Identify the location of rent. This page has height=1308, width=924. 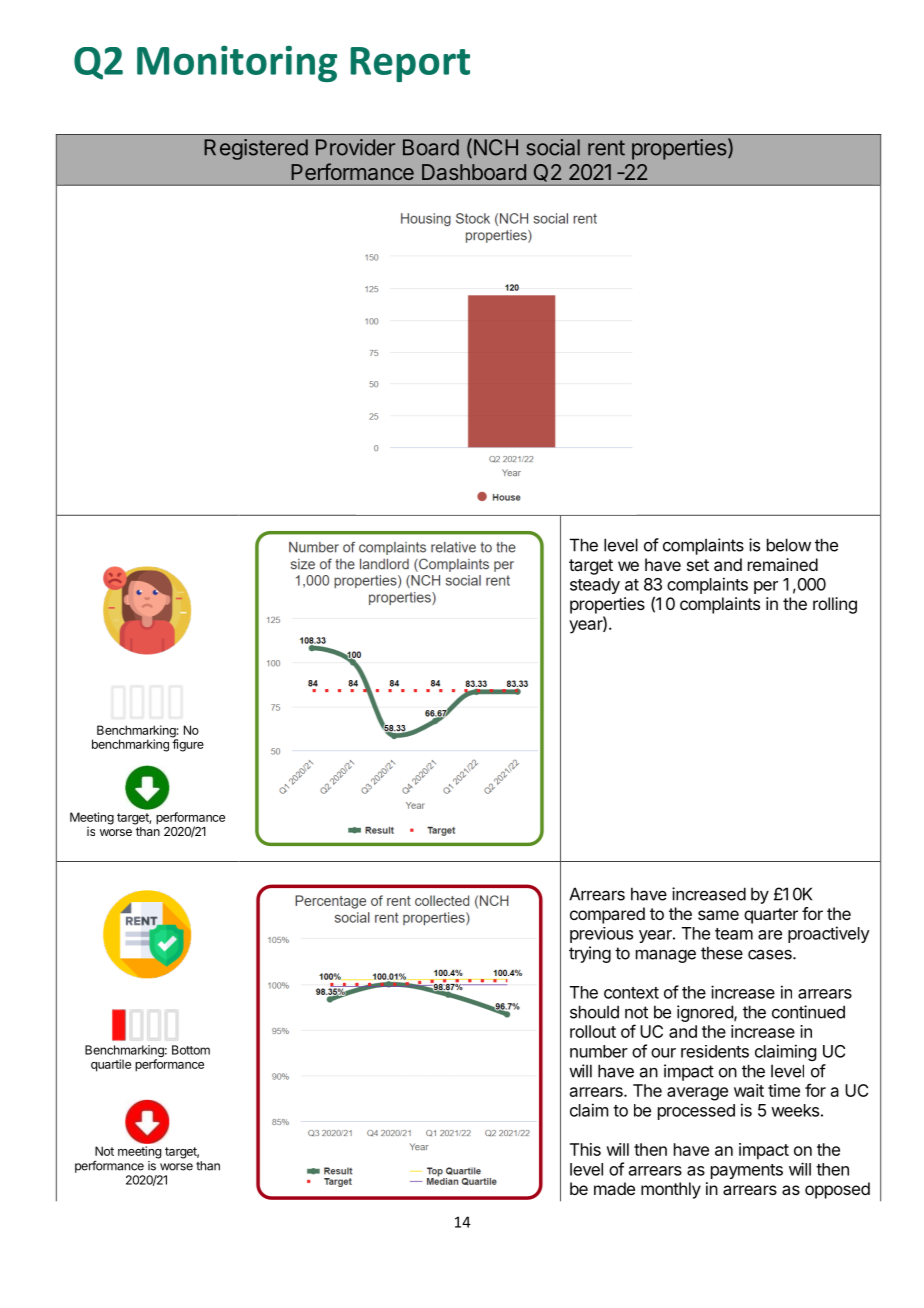
(606, 148).
